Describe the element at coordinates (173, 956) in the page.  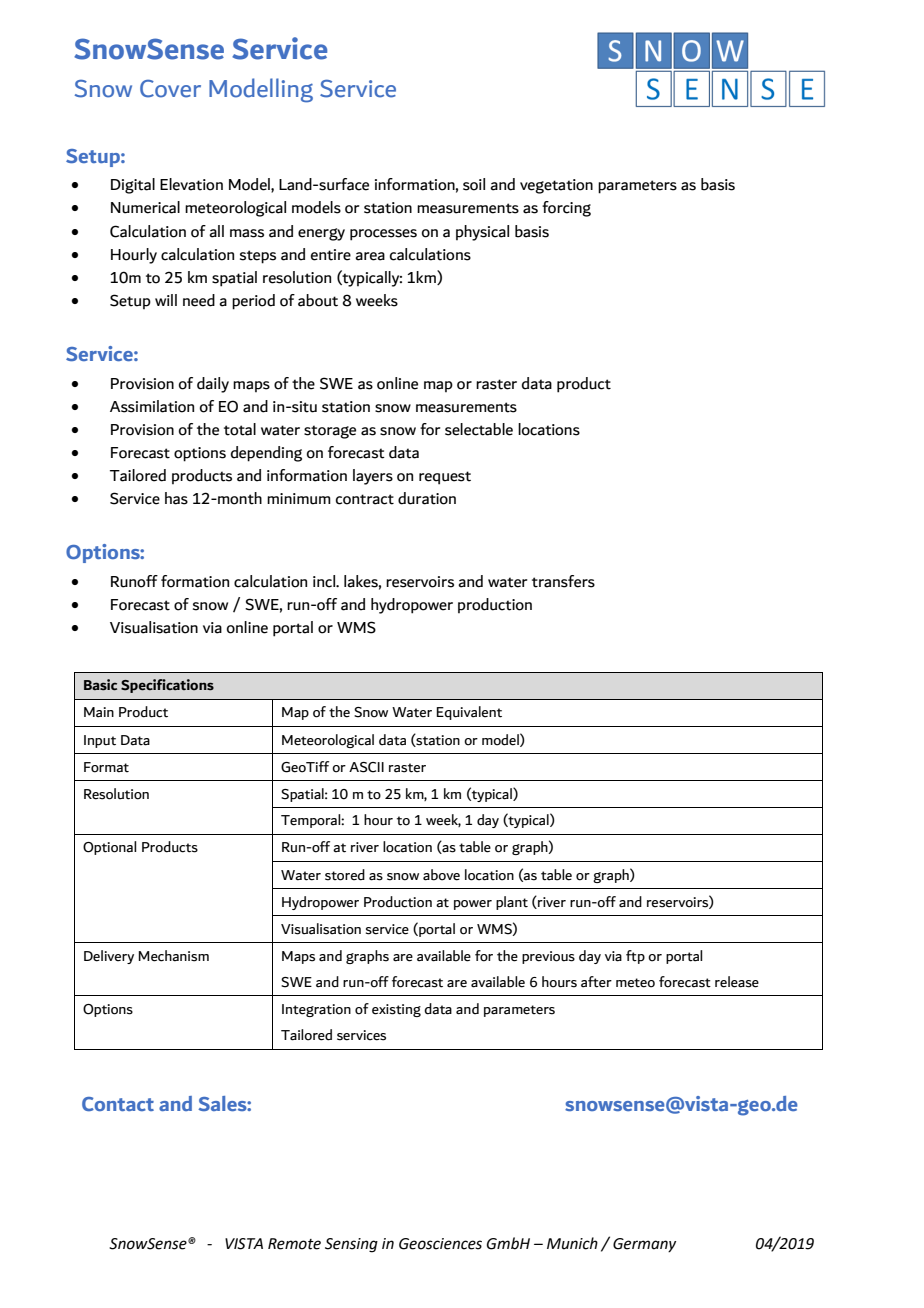
I see `Mechanism` at that location.
